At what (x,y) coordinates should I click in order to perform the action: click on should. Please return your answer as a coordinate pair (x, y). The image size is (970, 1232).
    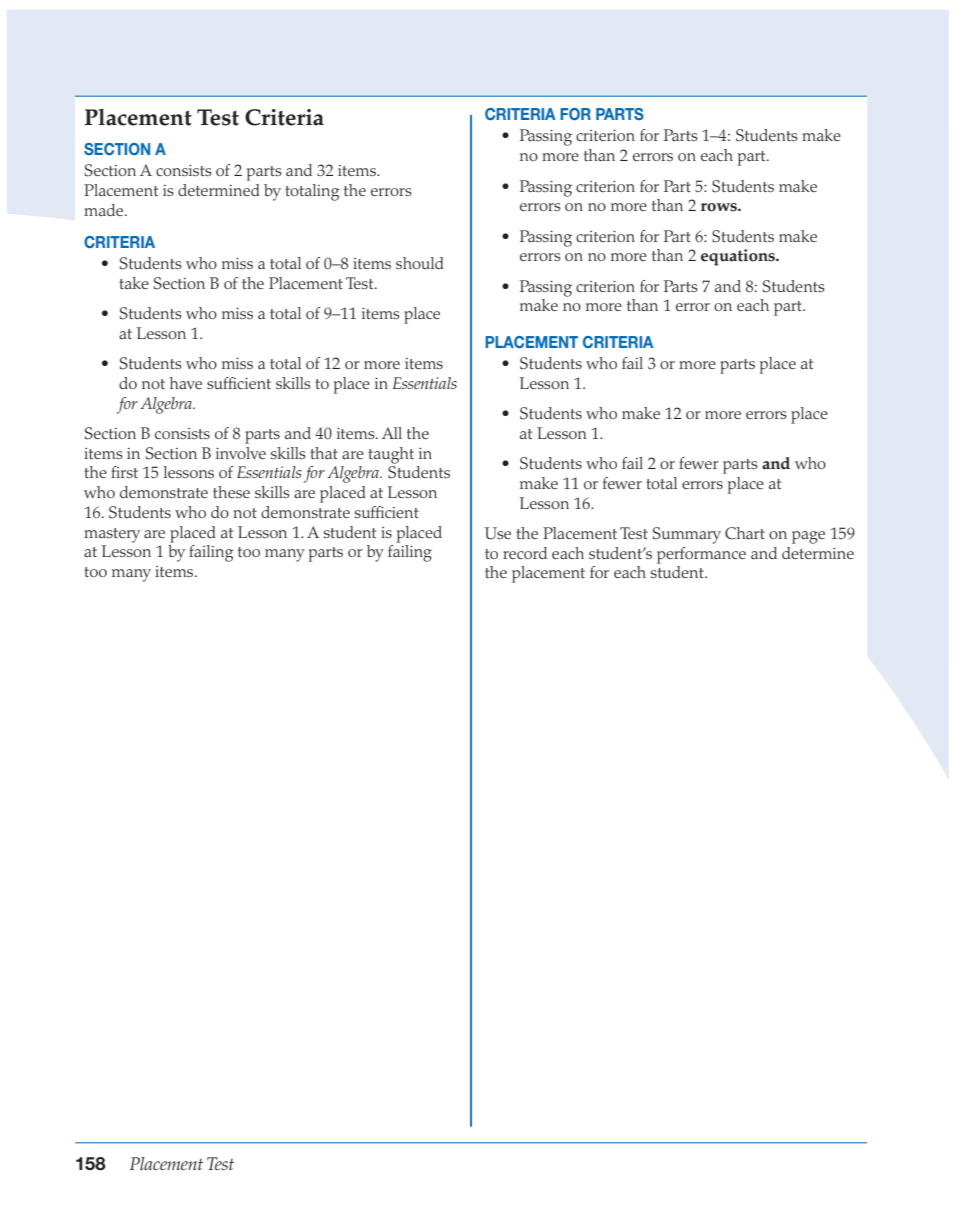
    Looking at the image, I should click on (420, 263).
